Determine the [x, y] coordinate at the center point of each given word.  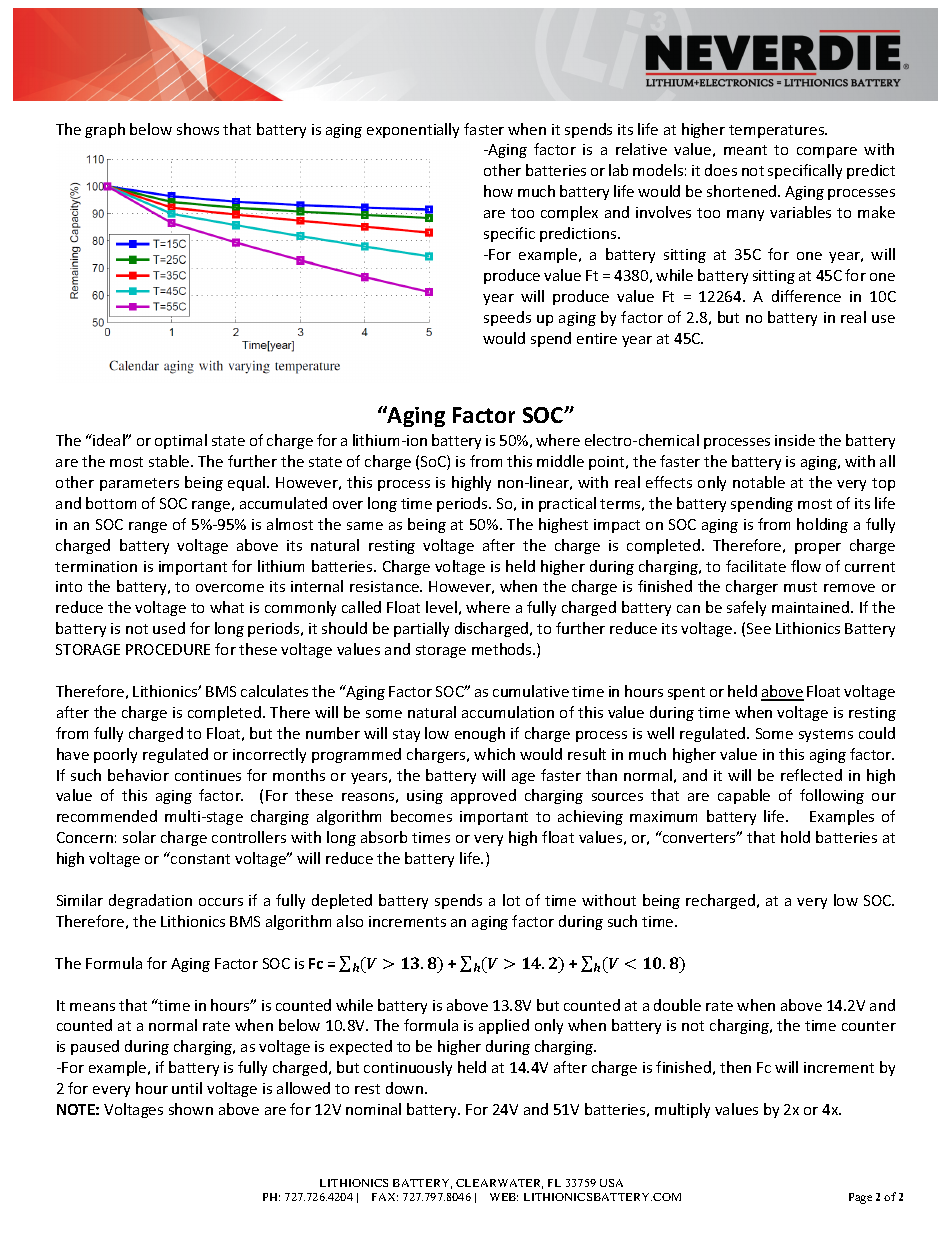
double [677, 1005]
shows [198, 129]
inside [795, 440]
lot [511, 900]
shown [191, 1109]
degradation [150, 901]
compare [827, 152]
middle [560, 461]
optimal [181, 441]
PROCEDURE [168, 649]
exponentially [413, 130]
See [759, 628]
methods [503, 649]
